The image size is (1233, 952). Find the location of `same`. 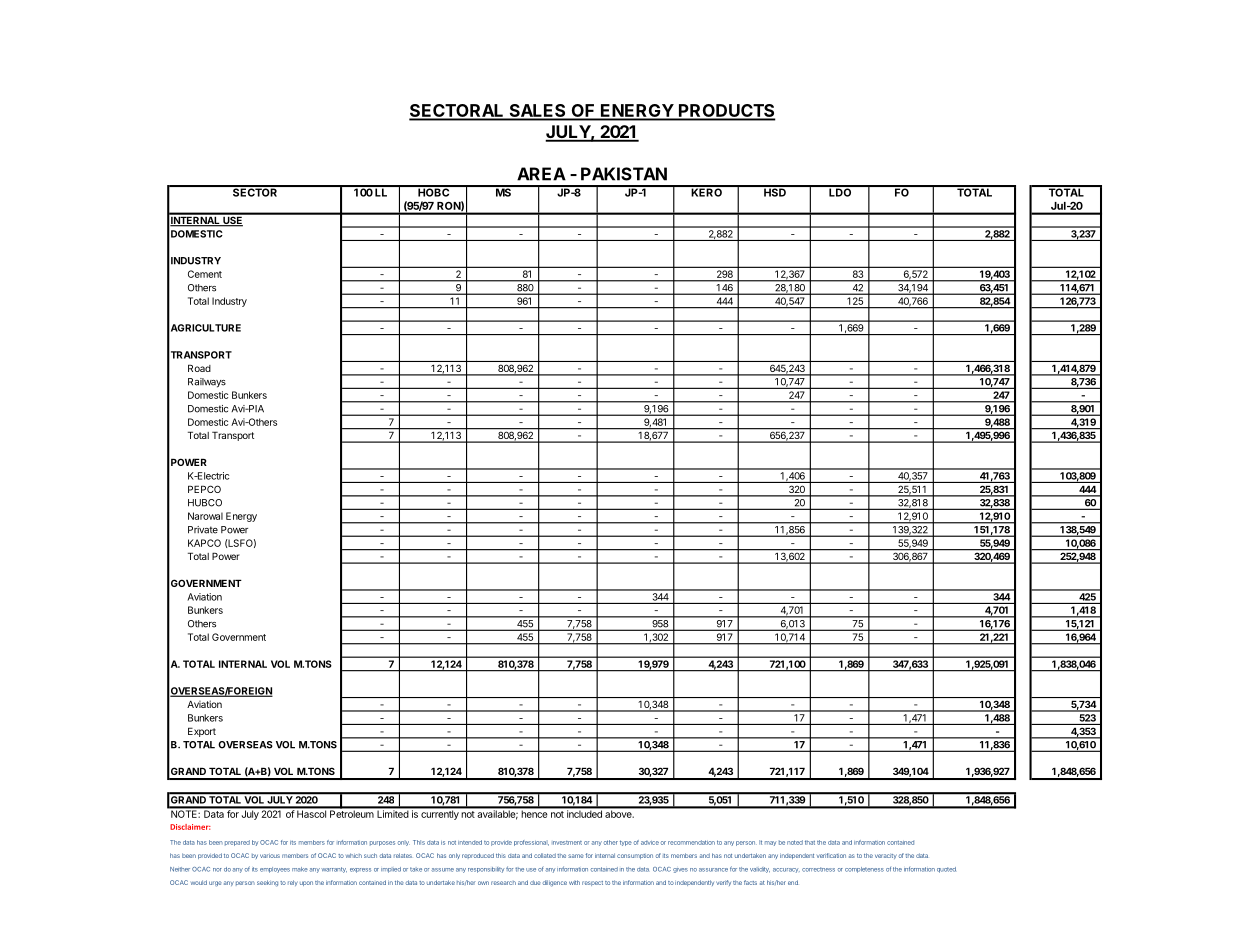

same is located at coordinates (576, 856).
